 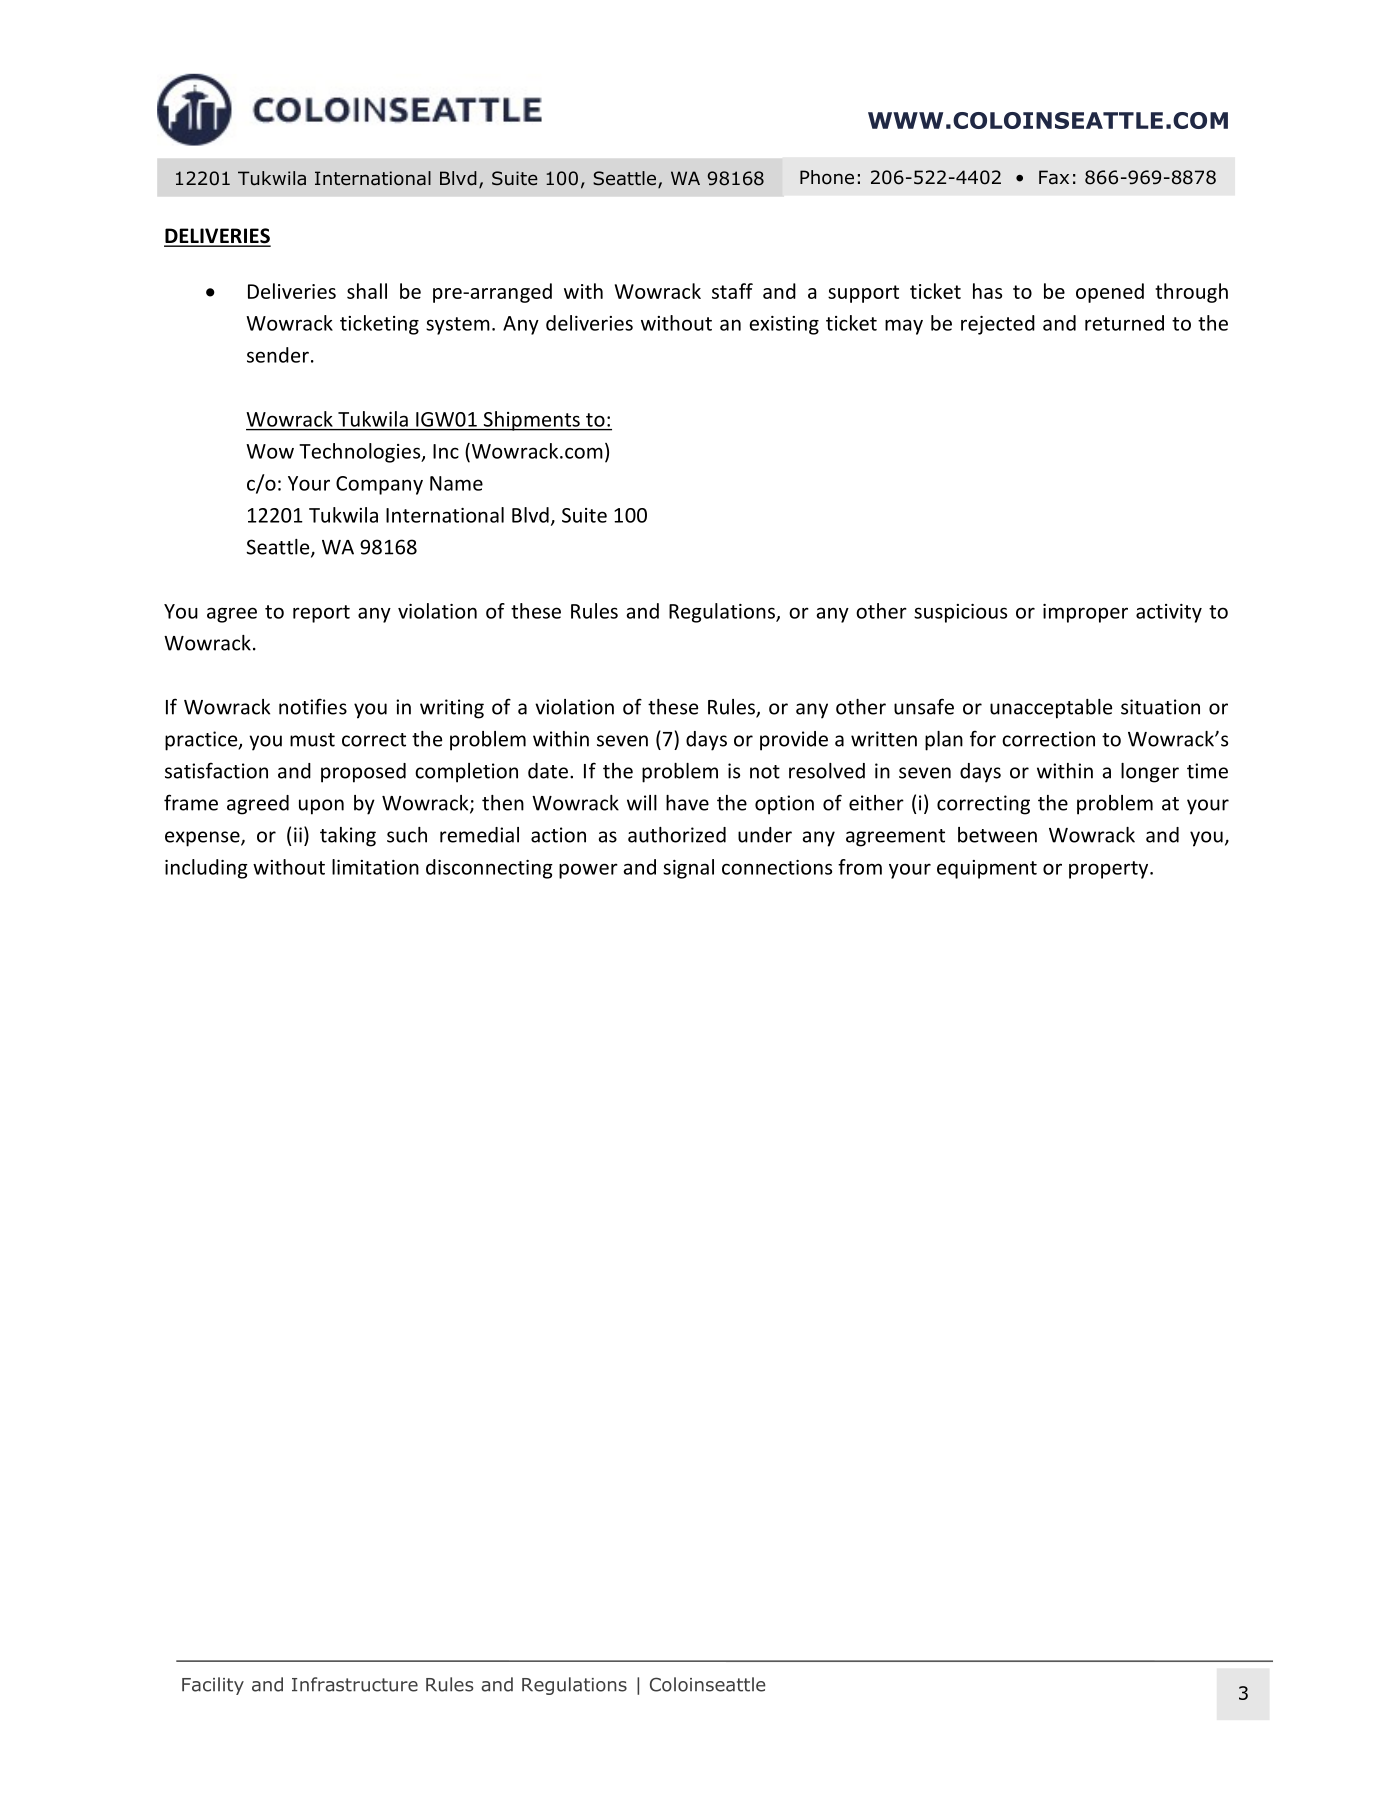 What do you see at coordinates (367, 291) in the screenshot?
I see `shall` at bounding box center [367, 291].
